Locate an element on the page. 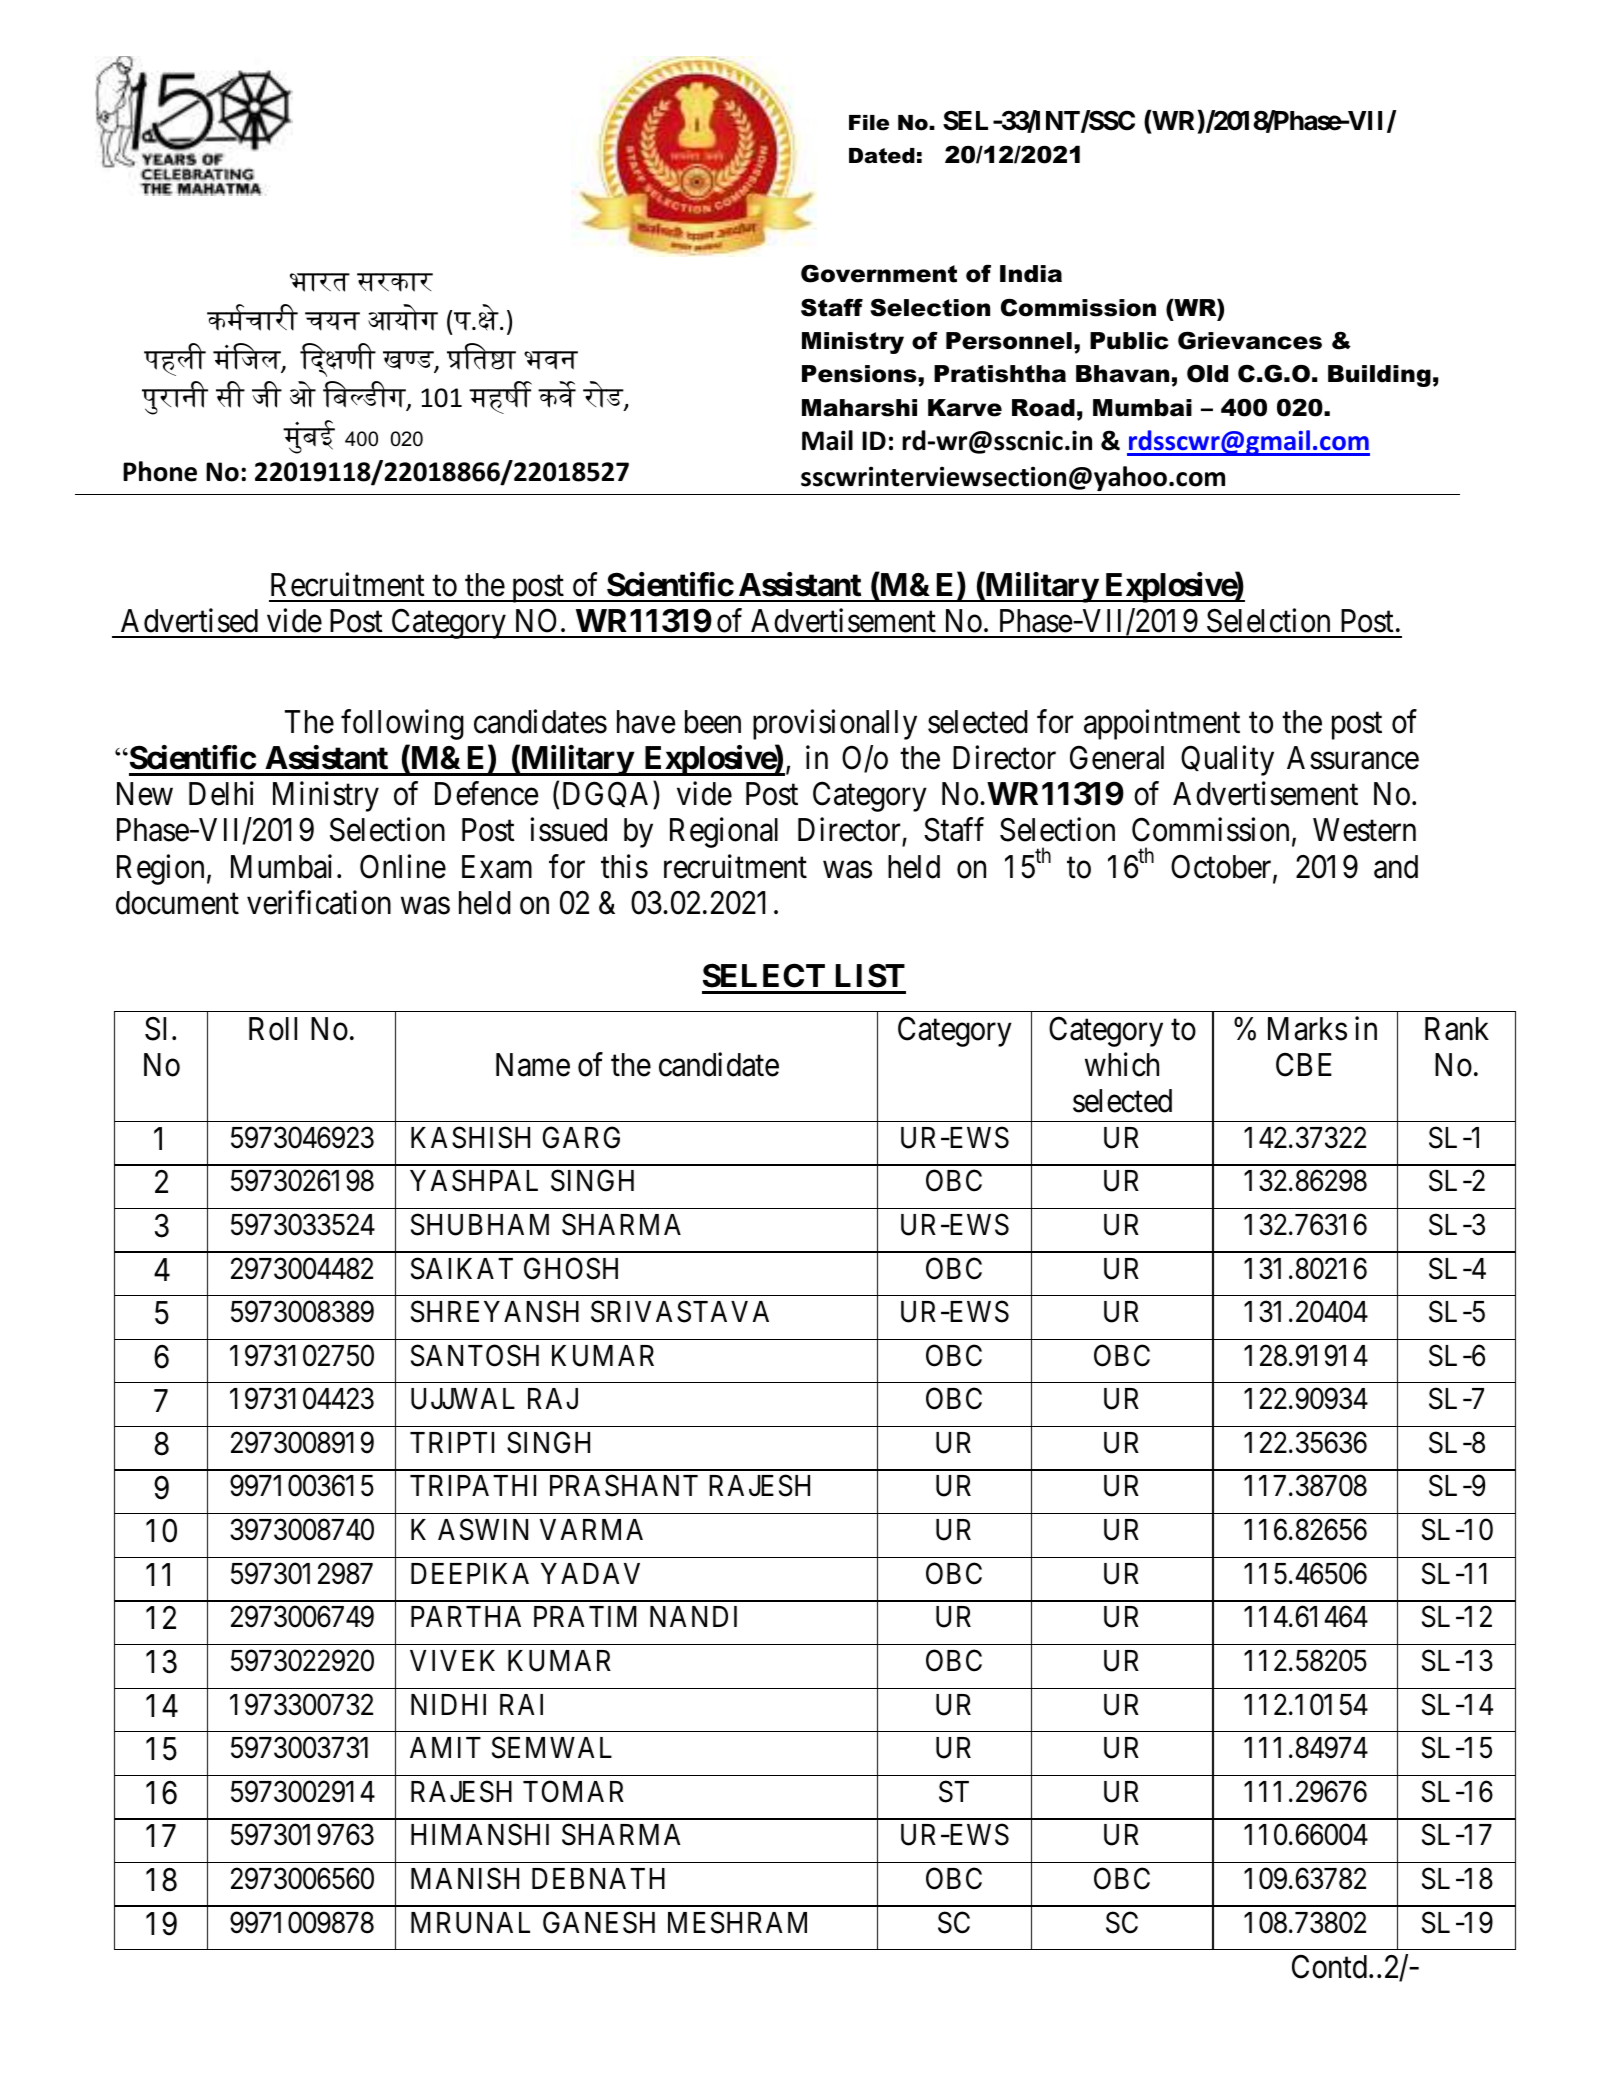 This page has width=1607, height=2080. Dated is located at coordinates (882, 156).
